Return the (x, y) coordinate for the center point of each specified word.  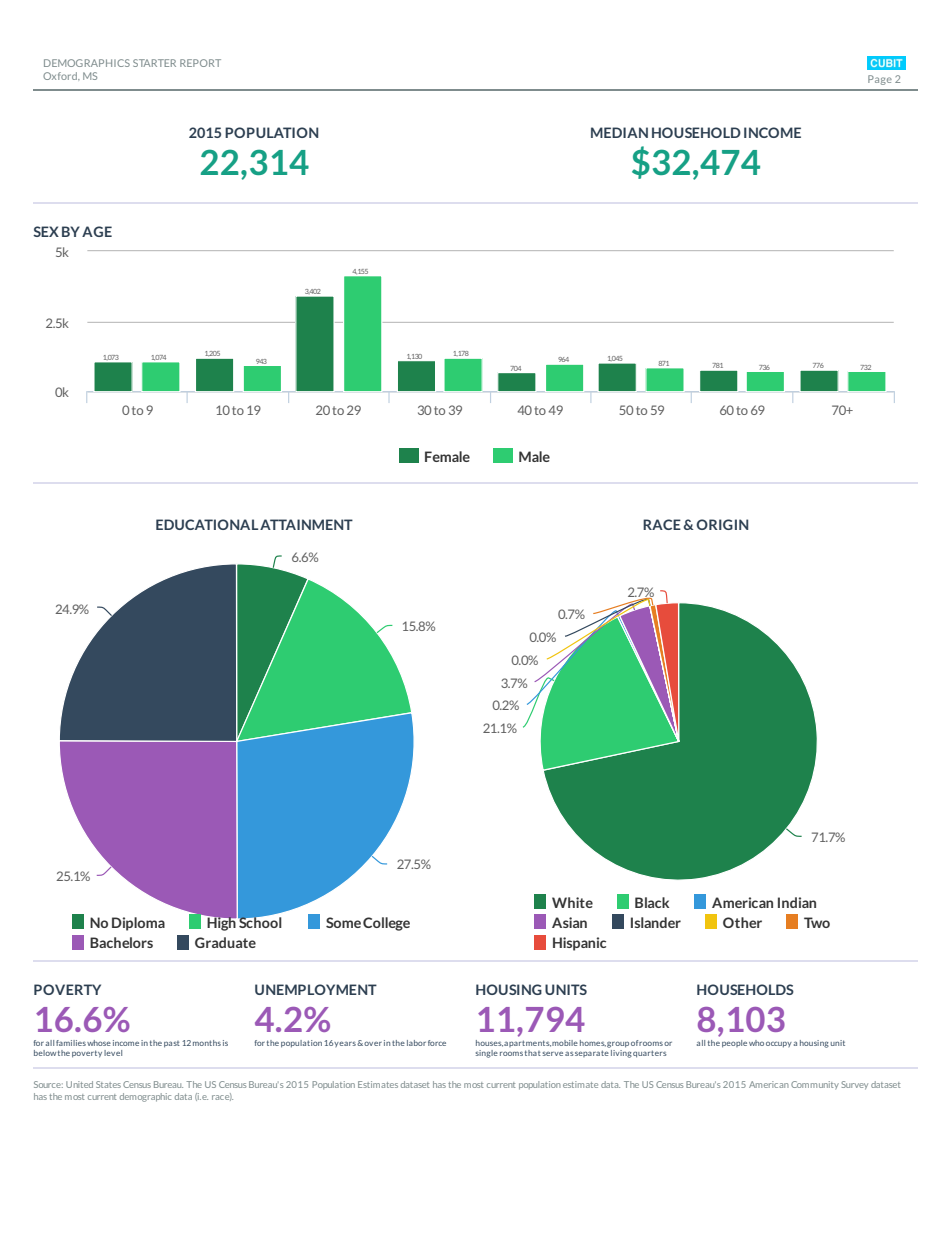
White (572, 902)
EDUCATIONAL (207, 524)
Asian (569, 922)
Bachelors (121, 942)
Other (742, 922)
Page (880, 80)
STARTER (154, 63)
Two (817, 922)
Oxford (61, 76)
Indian (797, 902)
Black (652, 902)
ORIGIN (722, 524)
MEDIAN (619, 132)
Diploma (138, 924)
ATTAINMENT (306, 524)
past (172, 1044)
